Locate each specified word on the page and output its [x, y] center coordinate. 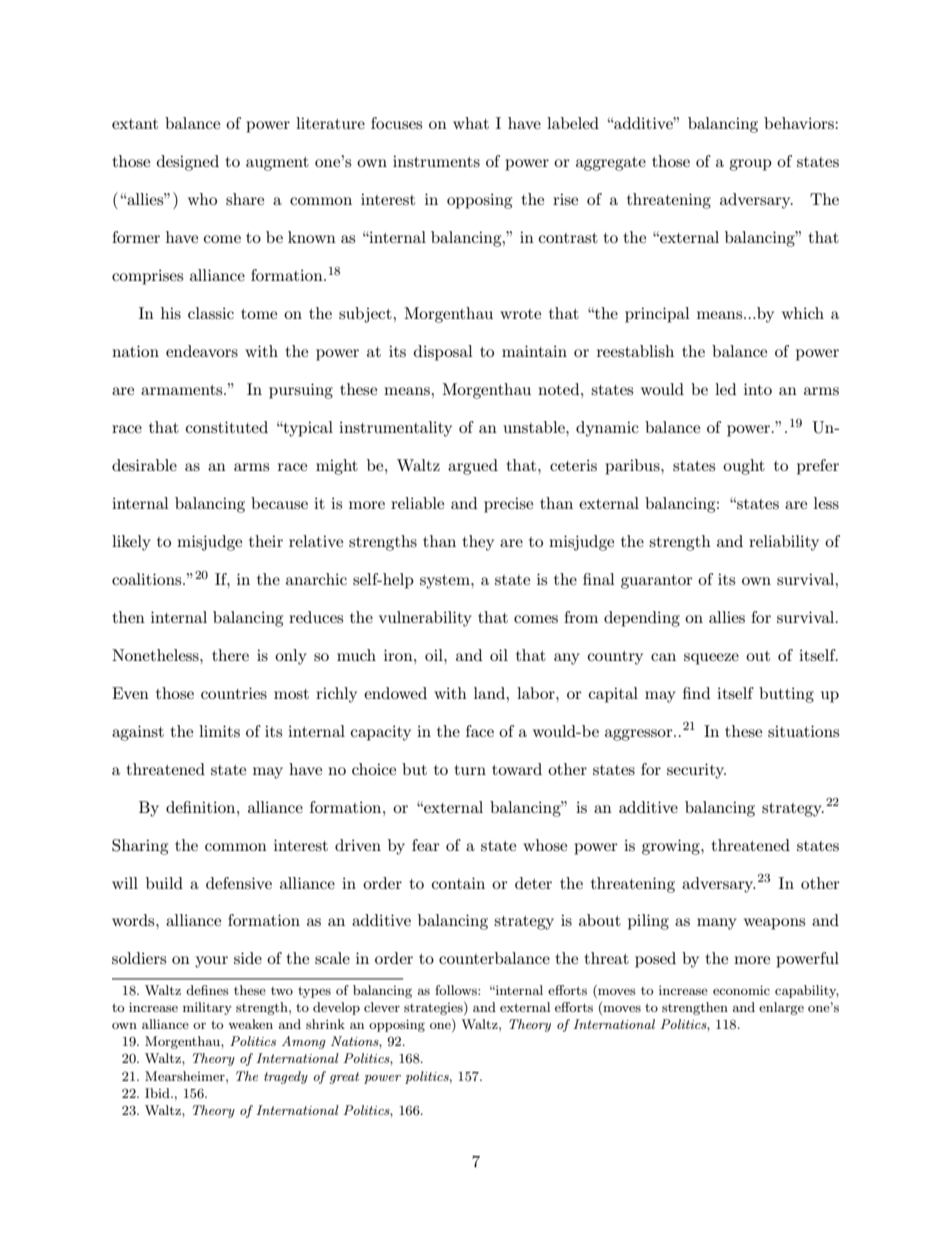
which [803, 313]
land [491, 693]
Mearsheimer [186, 1076]
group [750, 165]
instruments [436, 161]
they [478, 543]
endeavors [202, 351]
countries [234, 693]
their [266, 541]
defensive [239, 883]
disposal [443, 353]
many [717, 924]
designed [188, 163]
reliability [784, 543]
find [696, 693]
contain [458, 883]
